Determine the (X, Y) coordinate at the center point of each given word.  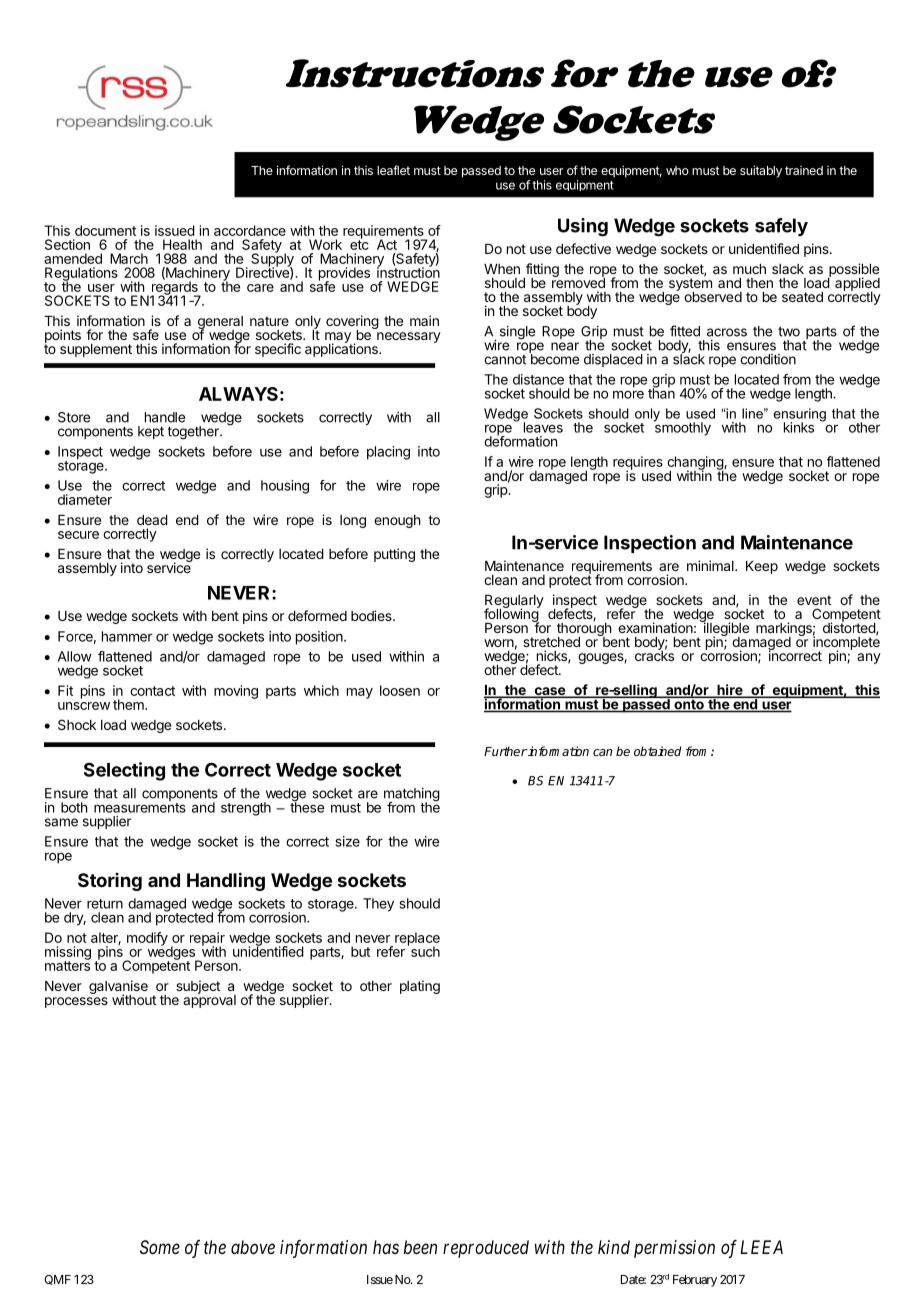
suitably (761, 171)
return (105, 904)
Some (160, 1247)
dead (152, 520)
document (105, 230)
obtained (658, 751)
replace (417, 940)
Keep (762, 567)
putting (394, 555)
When (502, 269)
